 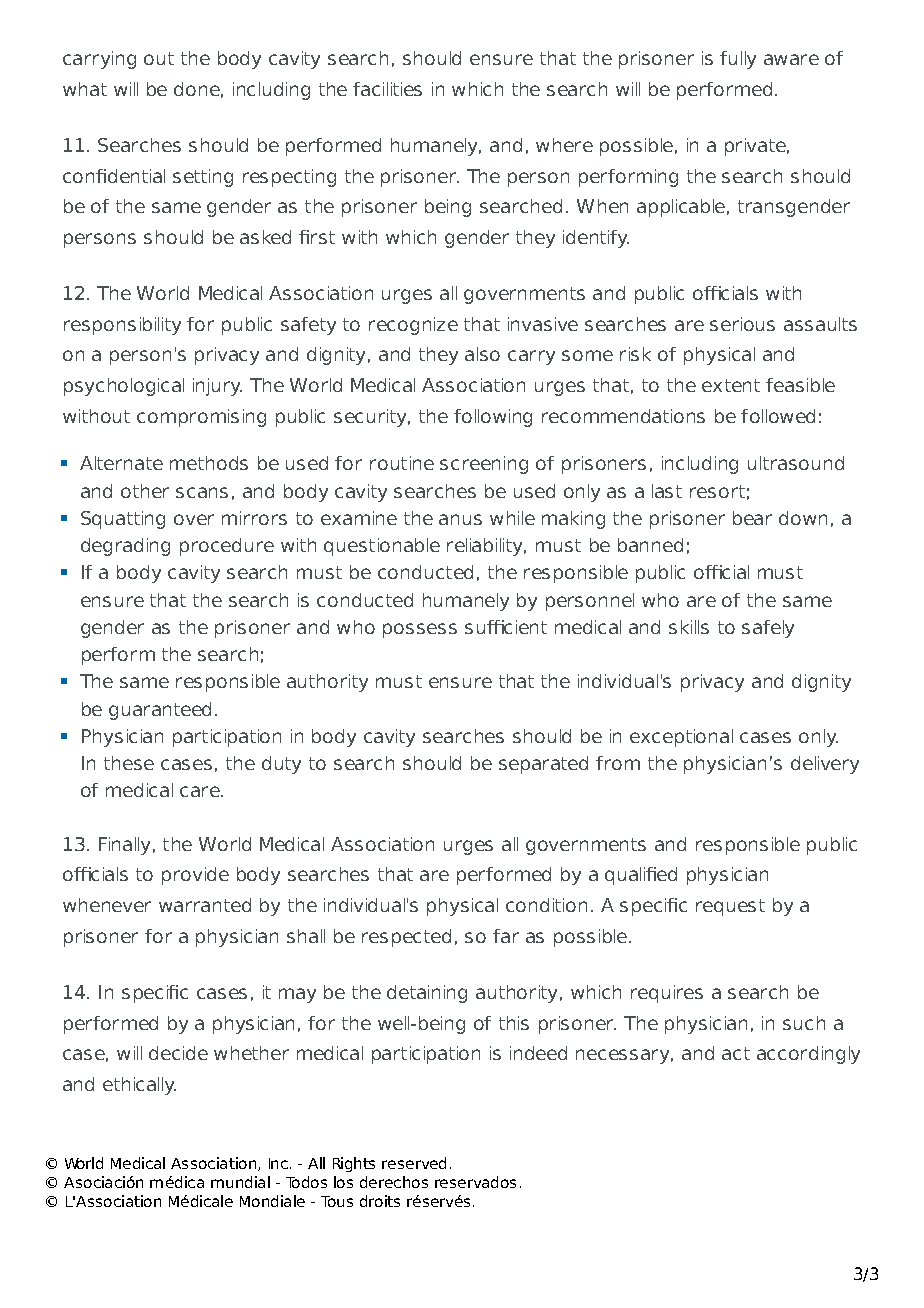 I want to click on fully, so click(x=738, y=60).
